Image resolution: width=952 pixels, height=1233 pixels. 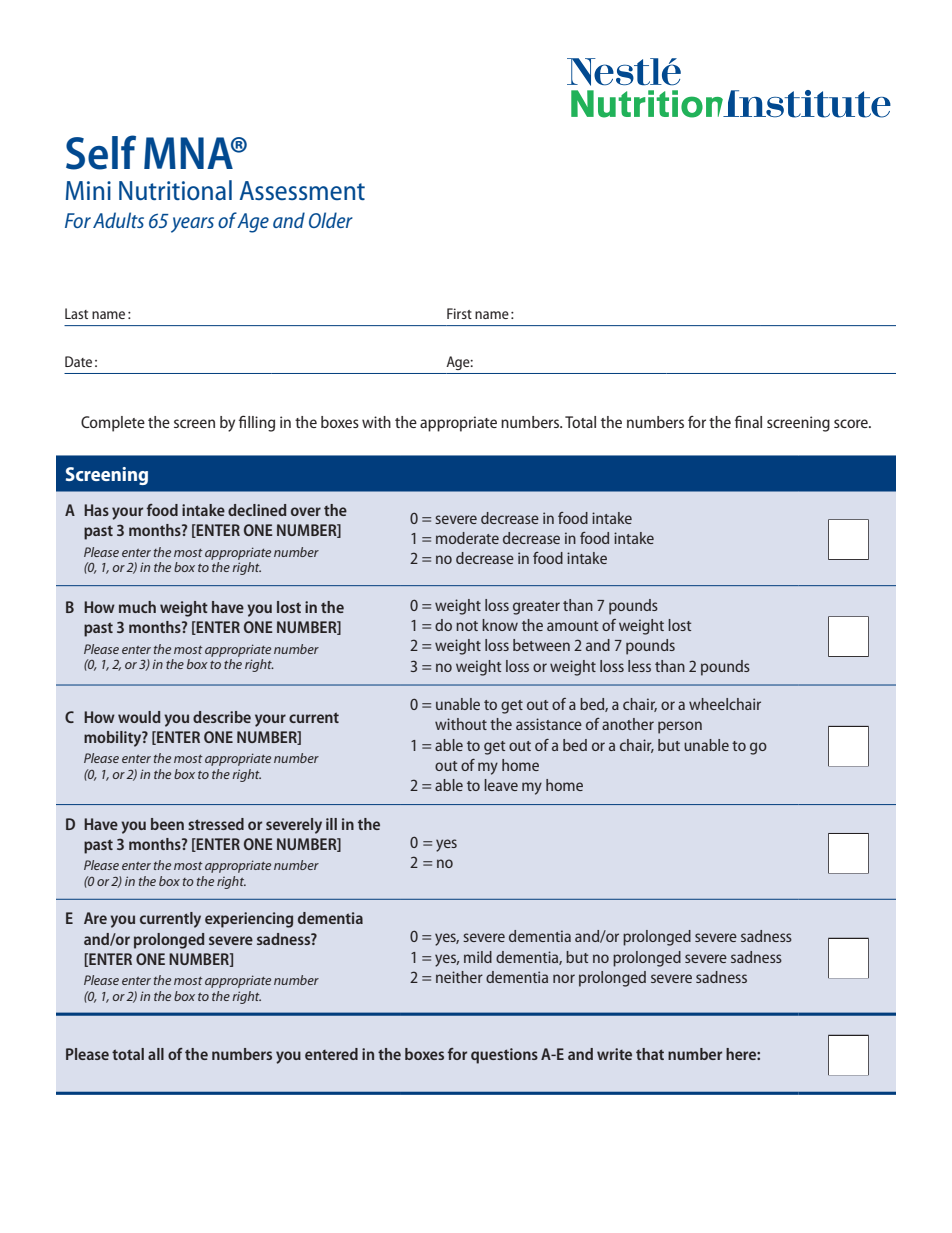 I want to click on Older, so click(x=331, y=220).
